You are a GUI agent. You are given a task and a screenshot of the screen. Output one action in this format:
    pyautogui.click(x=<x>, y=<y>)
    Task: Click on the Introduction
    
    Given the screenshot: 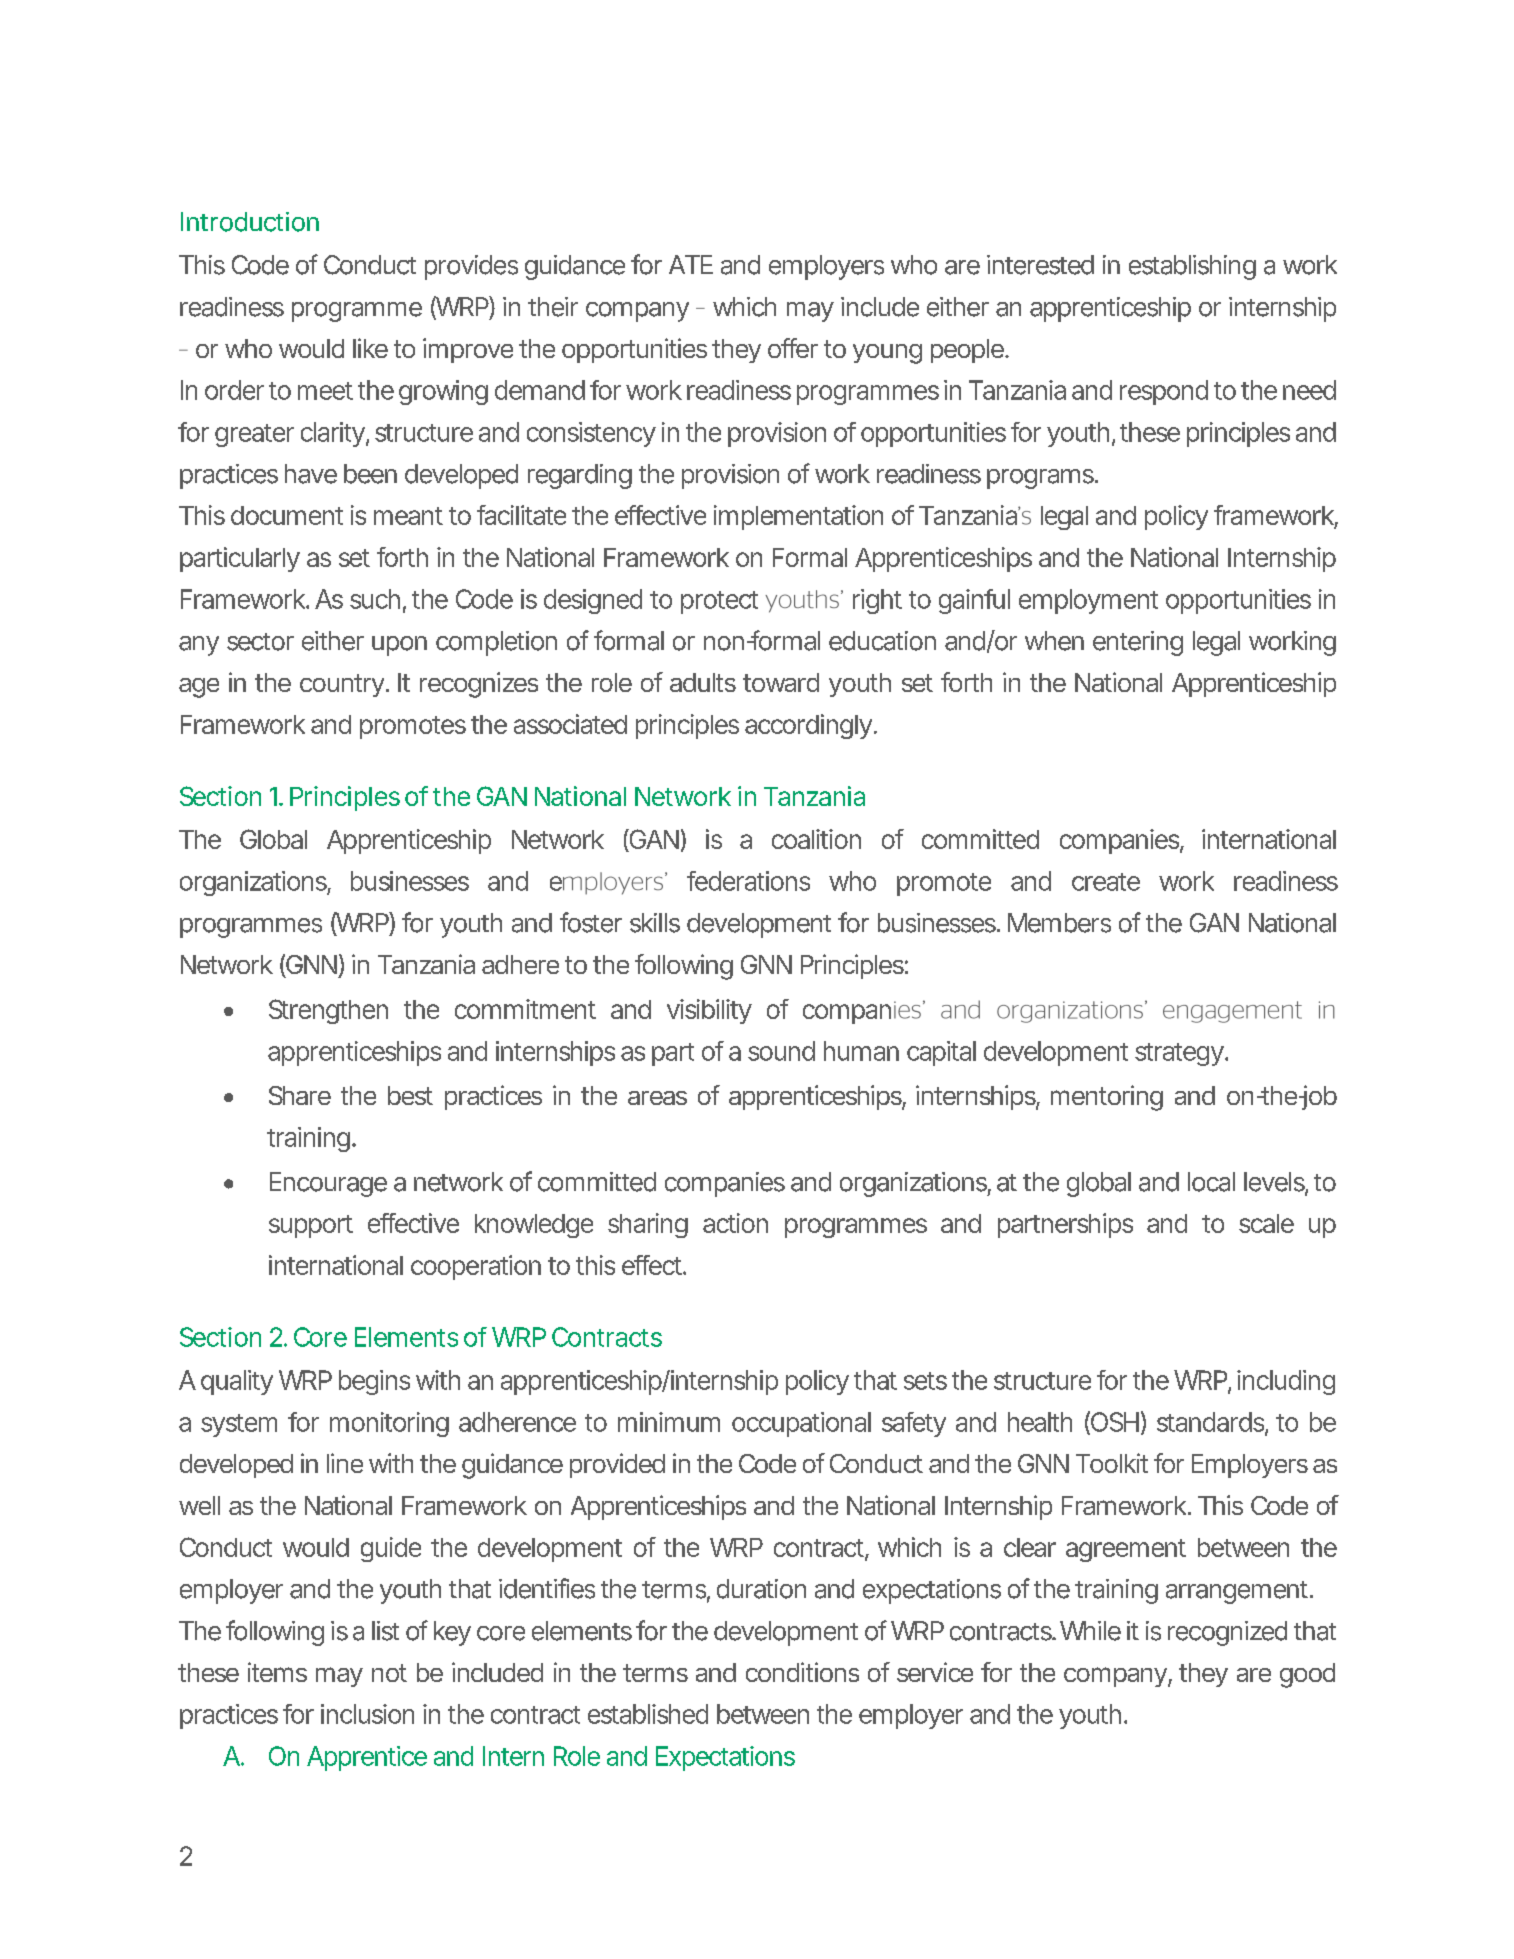 What is the action you would take?
    pyautogui.click(x=250, y=222)
